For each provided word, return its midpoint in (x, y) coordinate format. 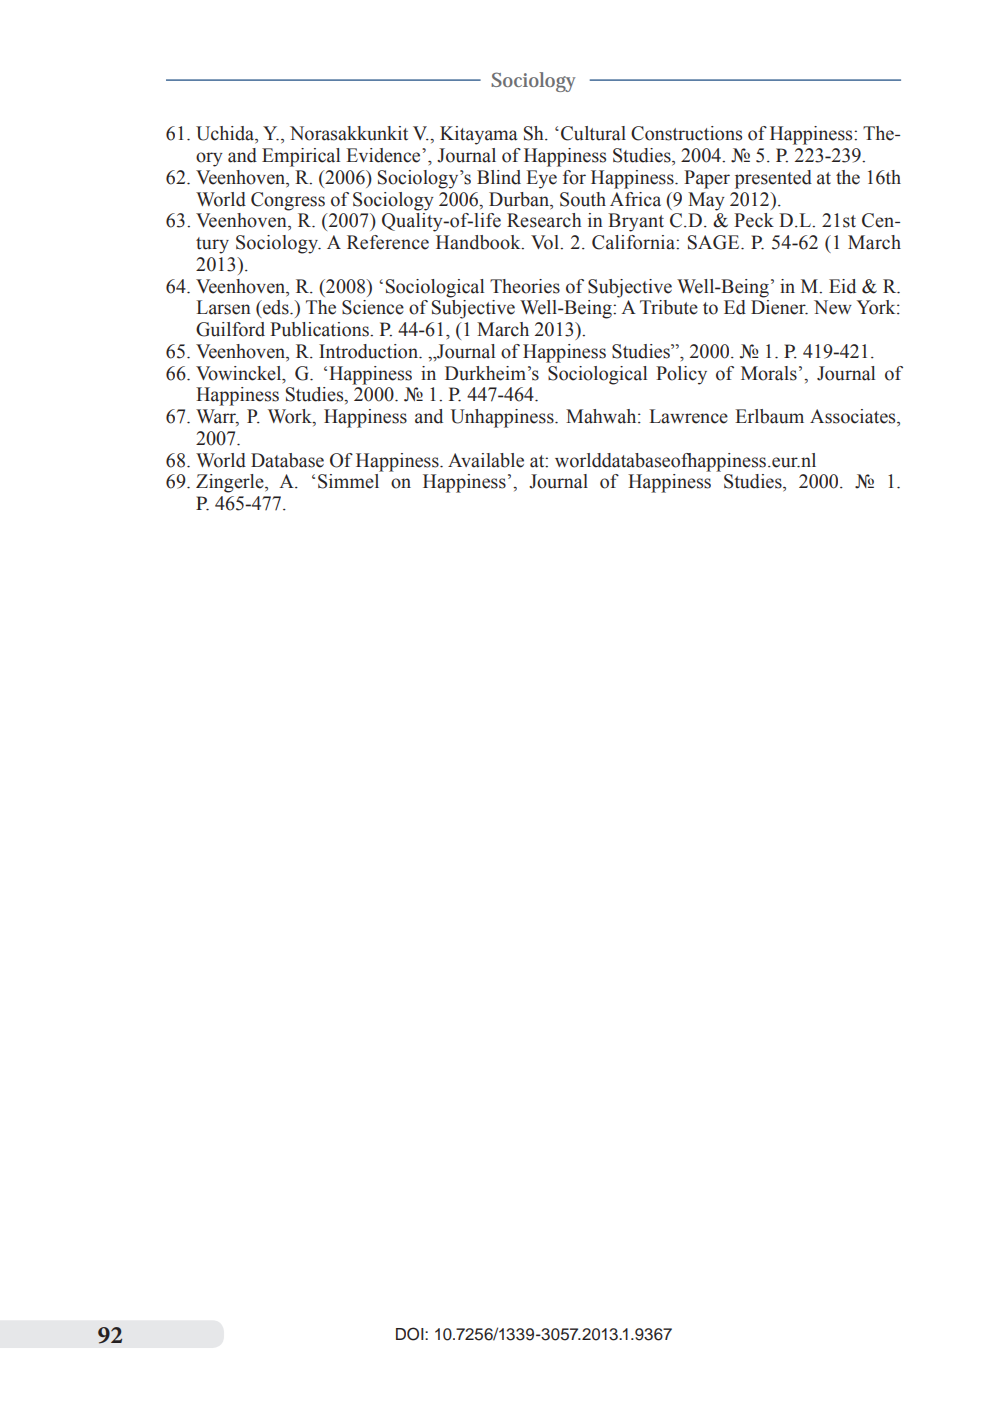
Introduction (369, 351)
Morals (769, 373)
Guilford (230, 329)
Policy (681, 375)
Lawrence (688, 416)
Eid (842, 286)
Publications (320, 329)
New (833, 307)
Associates (854, 417)
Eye (541, 179)
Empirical (301, 157)
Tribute (669, 307)
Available (486, 460)
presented (773, 179)
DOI (411, 1334)
